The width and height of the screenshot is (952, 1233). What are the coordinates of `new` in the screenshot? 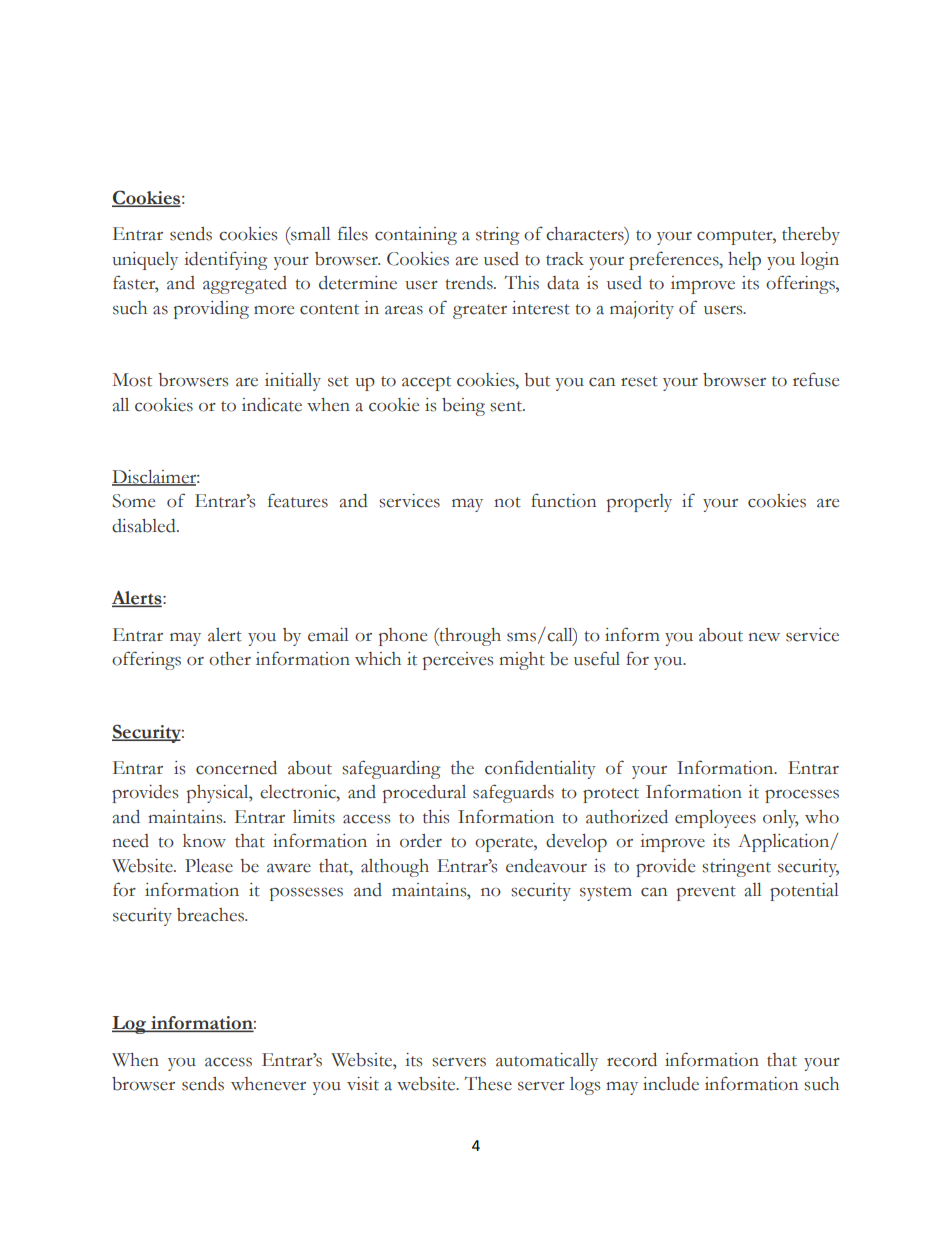 It's located at (764, 637).
